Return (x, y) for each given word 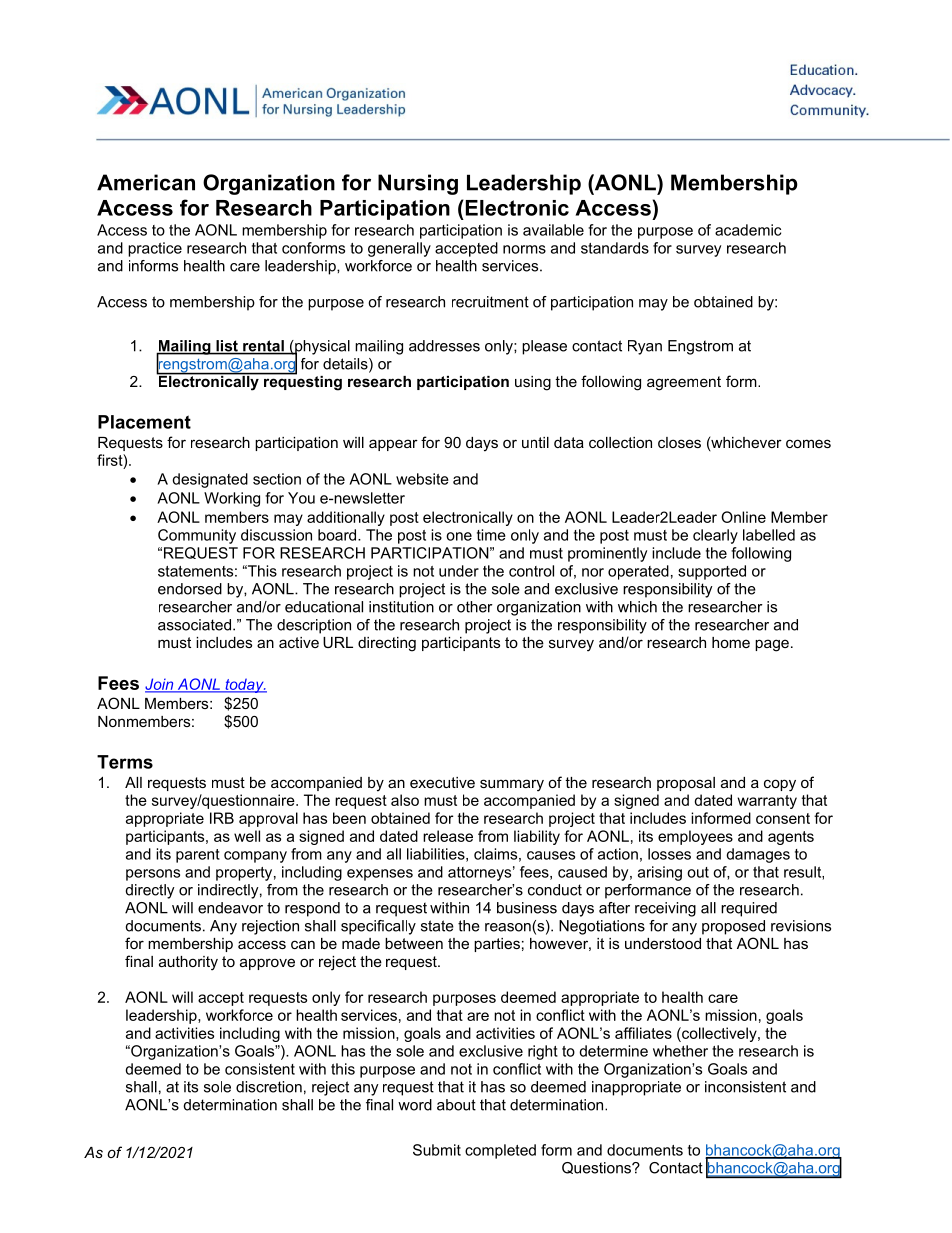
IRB (222, 818)
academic (748, 230)
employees (695, 837)
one (459, 536)
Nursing (418, 184)
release (448, 836)
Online (743, 517)
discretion (269, 1087)
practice (155, 249)
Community (197, 536)
